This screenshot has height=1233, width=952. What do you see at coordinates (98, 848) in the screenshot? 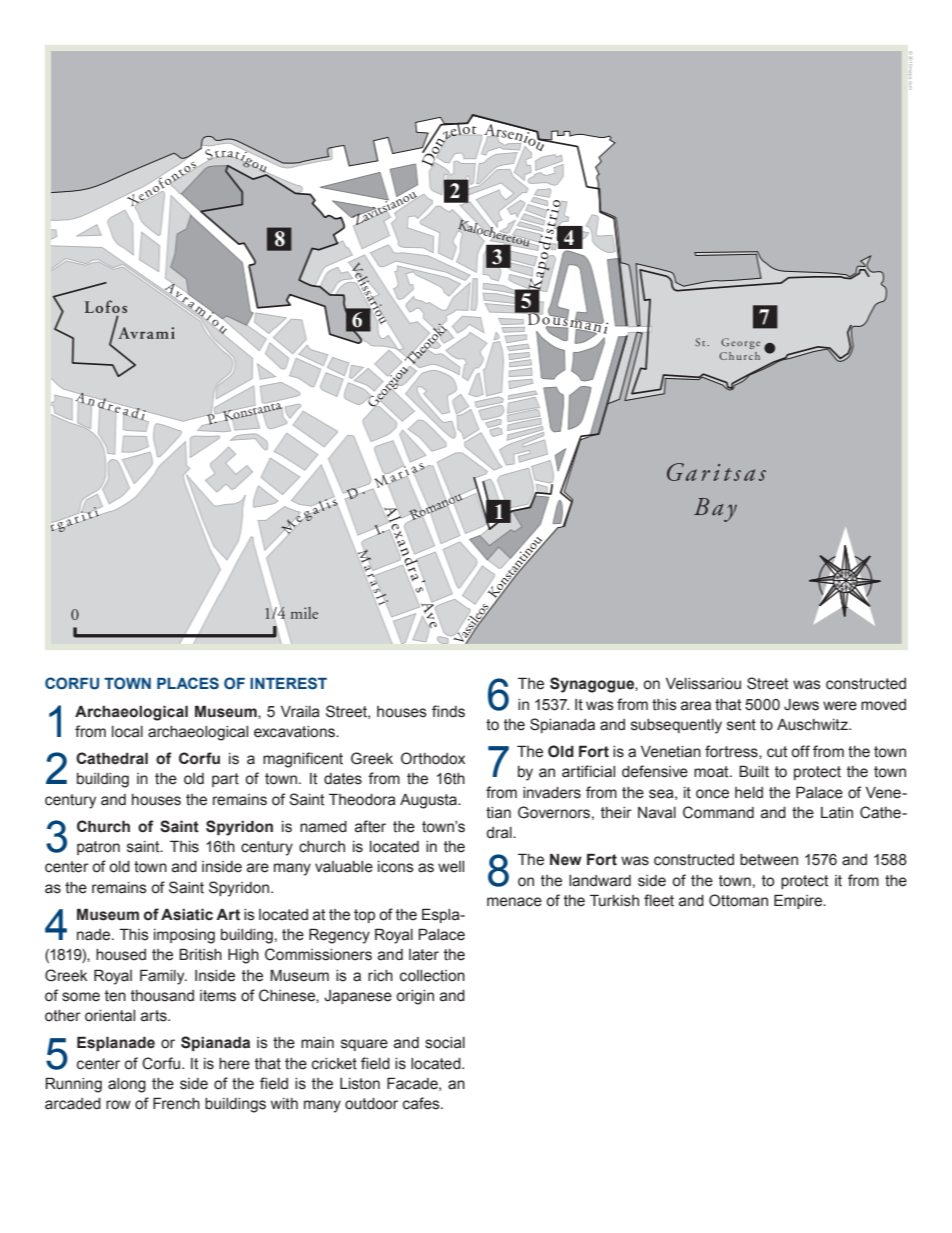
I see `patron` at bounding box center [98, 848].
